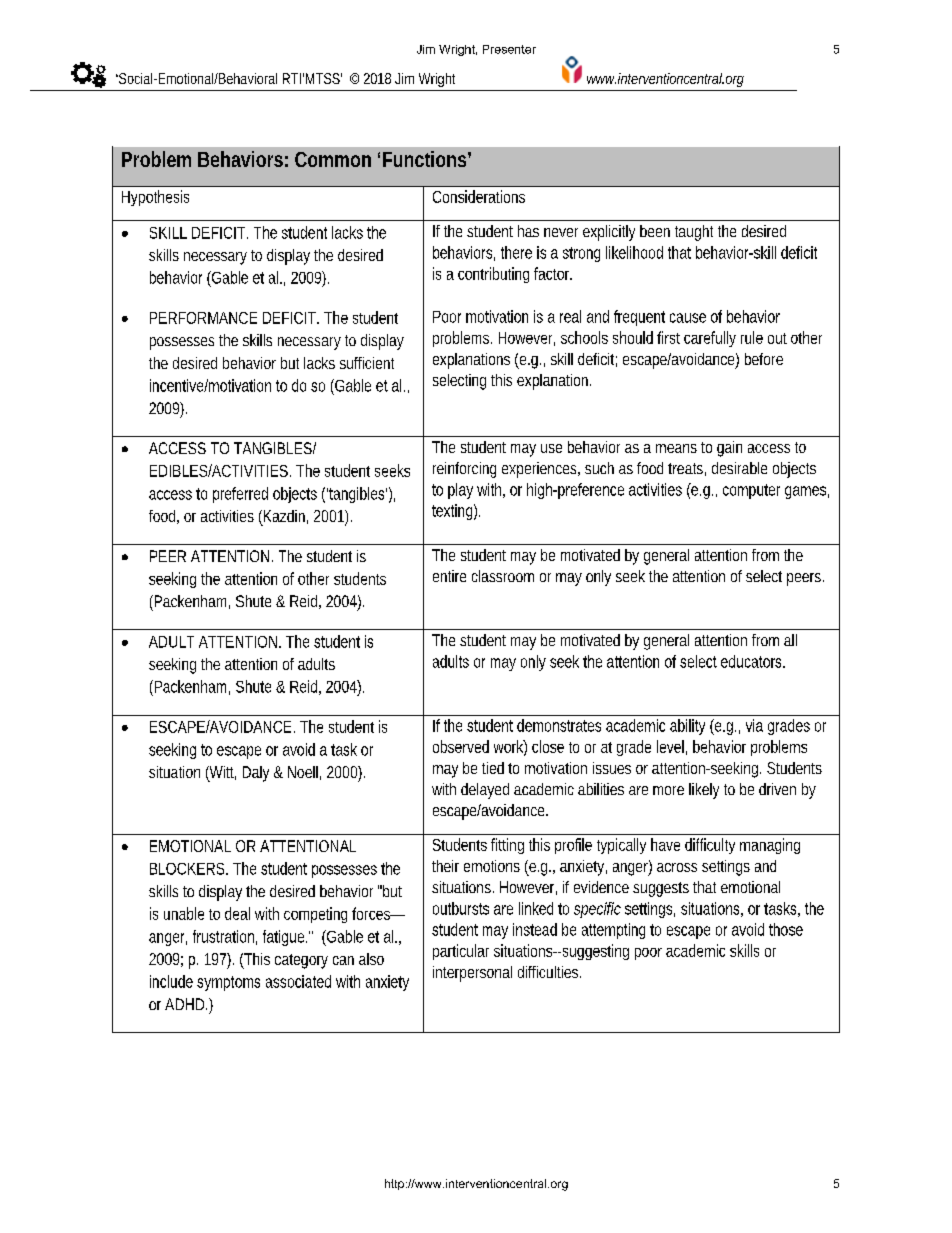  Describe the element at coordinates (753, 661) in the screenshot. I see `educators` at that location.
